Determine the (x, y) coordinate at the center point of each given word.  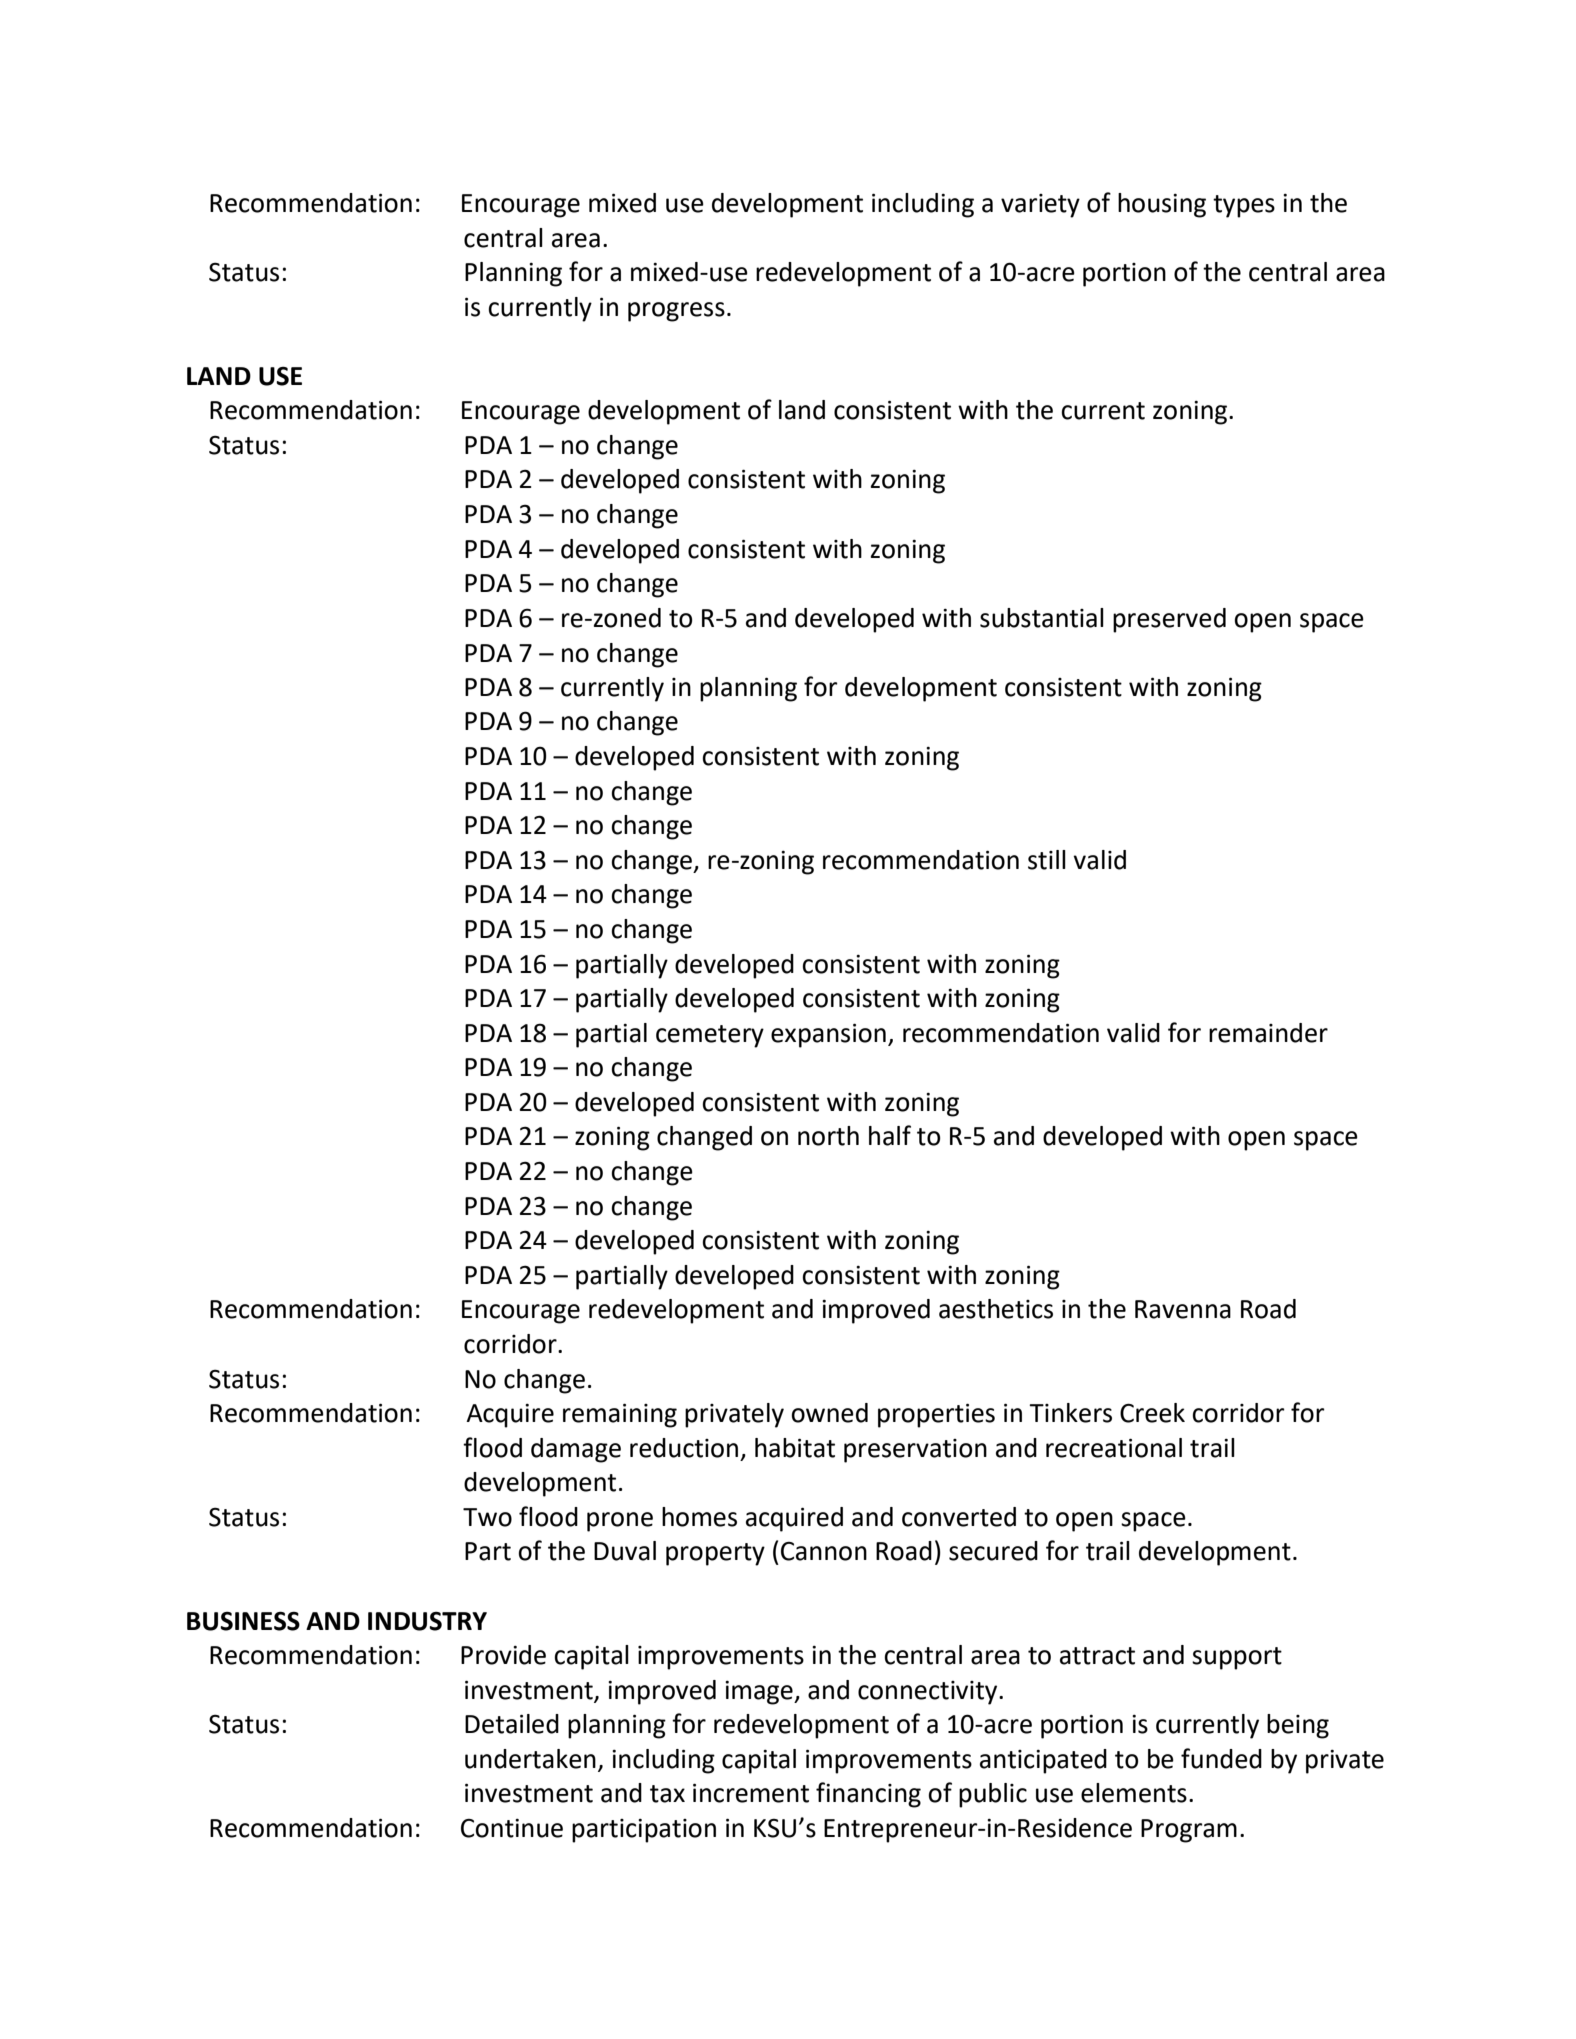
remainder (1268, 1033)
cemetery (710, 1036)
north (828, 1136)
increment (751, 1793)
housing (1162, 205)
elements (1134, 1793)
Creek (1152, 1413)
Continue (512, 1828)
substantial (1042, 618)
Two (487, 1517)
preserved (1169, 620)
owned (829, 1413)
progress (676, 312)
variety (1040, 206)
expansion (828, 1035)
